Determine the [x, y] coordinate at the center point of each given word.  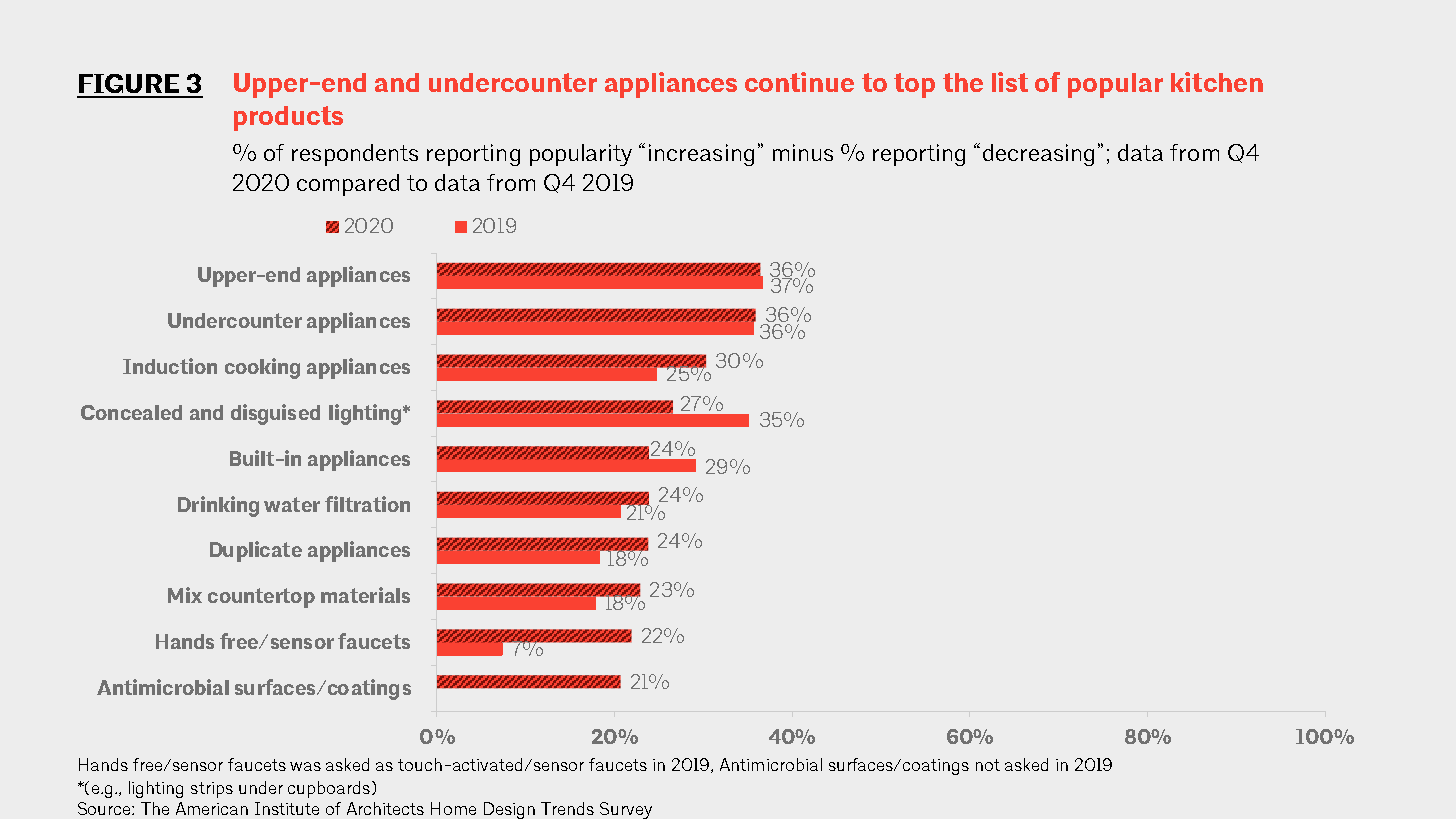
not [988, 765]
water [292, 504]
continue [799, 82]
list [1010, 82]
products [288, 118]
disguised [275, 414]
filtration [367, 504]
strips [212, 790]
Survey [626, 810]
